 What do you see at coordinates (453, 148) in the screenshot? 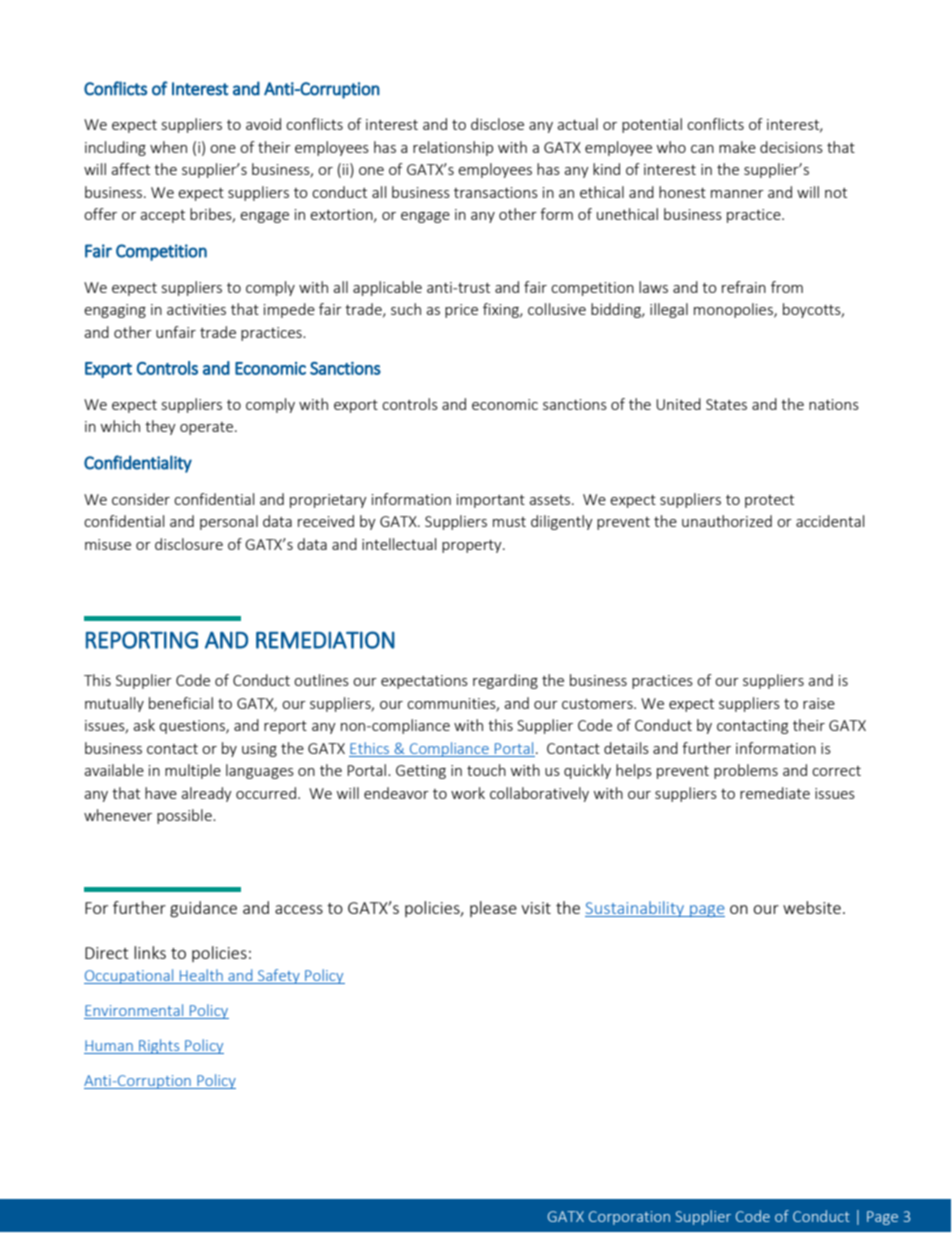
I see `relationship` at bounding box center [453, 148].
